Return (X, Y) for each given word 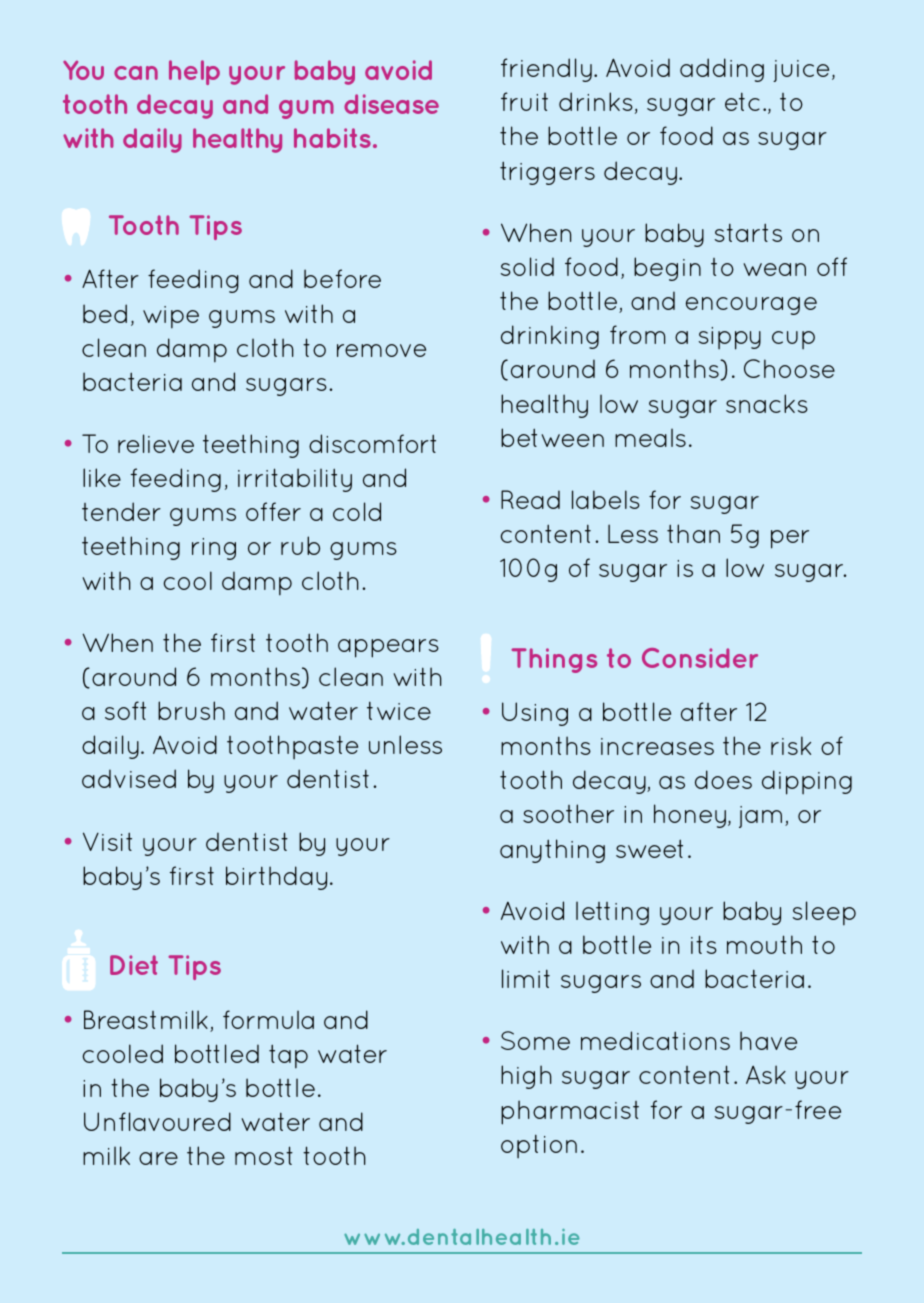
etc (742, 101)
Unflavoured (157, 1121)
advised (129, 778)
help (194, 72)
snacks (767, 403)
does (723, 779)
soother (568, 813)
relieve (156, 443)
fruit (524, 101)
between (552, 437)
